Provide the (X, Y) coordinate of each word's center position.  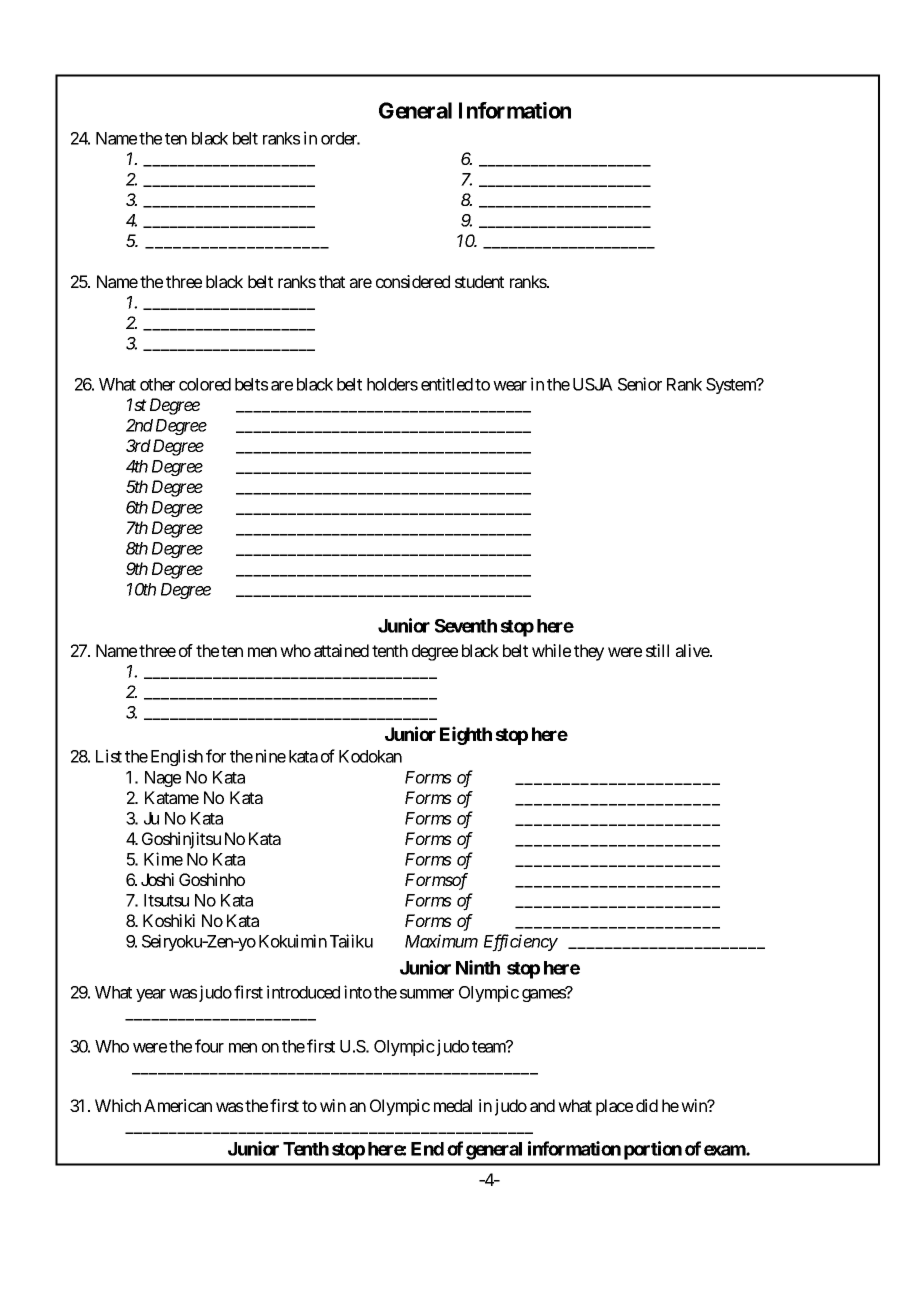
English (177, 757)
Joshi (157, 879)
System (732, 386)
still (657, 650)
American (178, 1105)
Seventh (466, 626)
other (157, 384)
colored (205, 384)
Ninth (478, 967)
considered (413, 281)
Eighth (466, 735)
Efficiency (521, 943)
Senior (640, 384)
